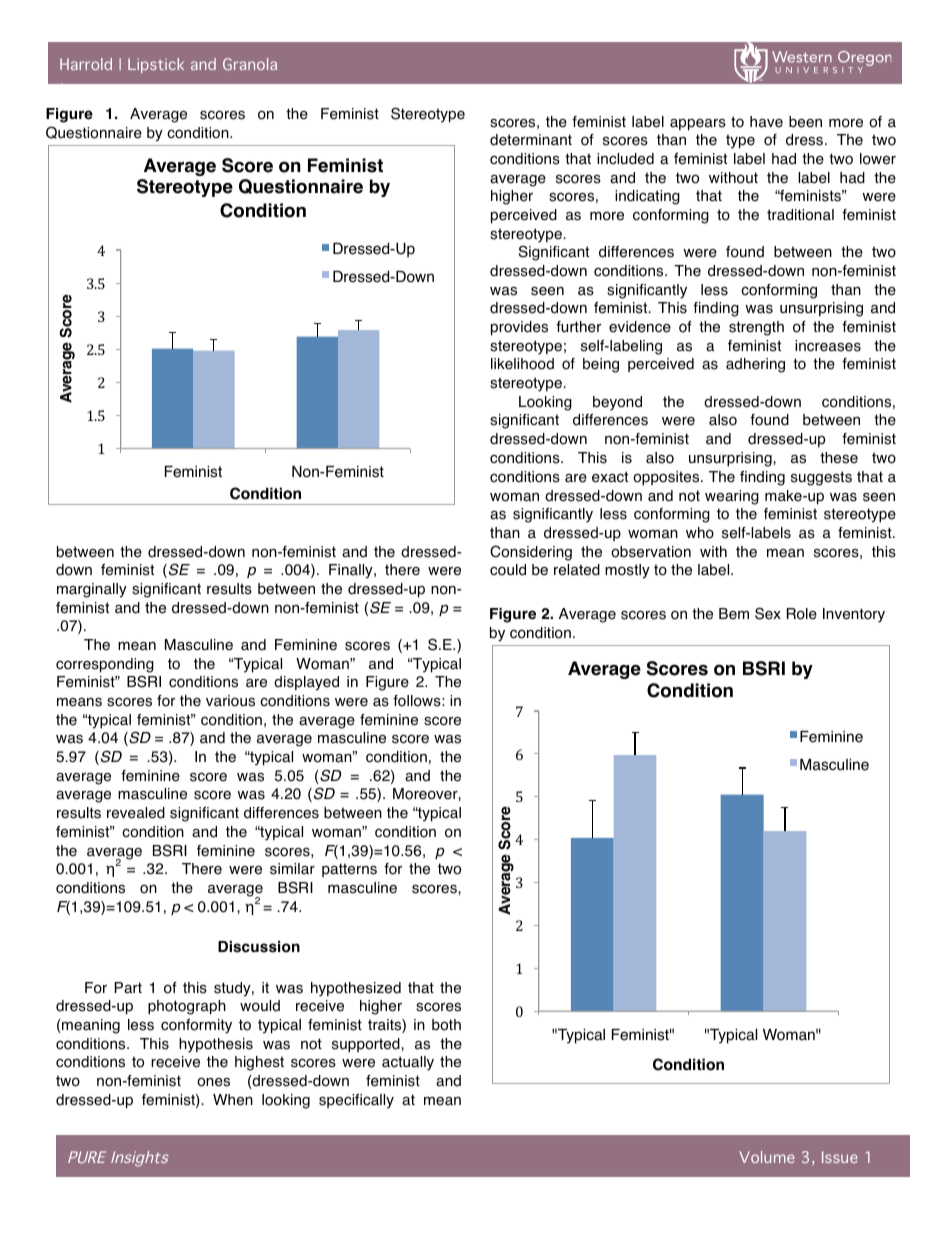 Image resolution: width=952 pixels, height=1233 pixels. I want to click on could, so click(508, 570).
